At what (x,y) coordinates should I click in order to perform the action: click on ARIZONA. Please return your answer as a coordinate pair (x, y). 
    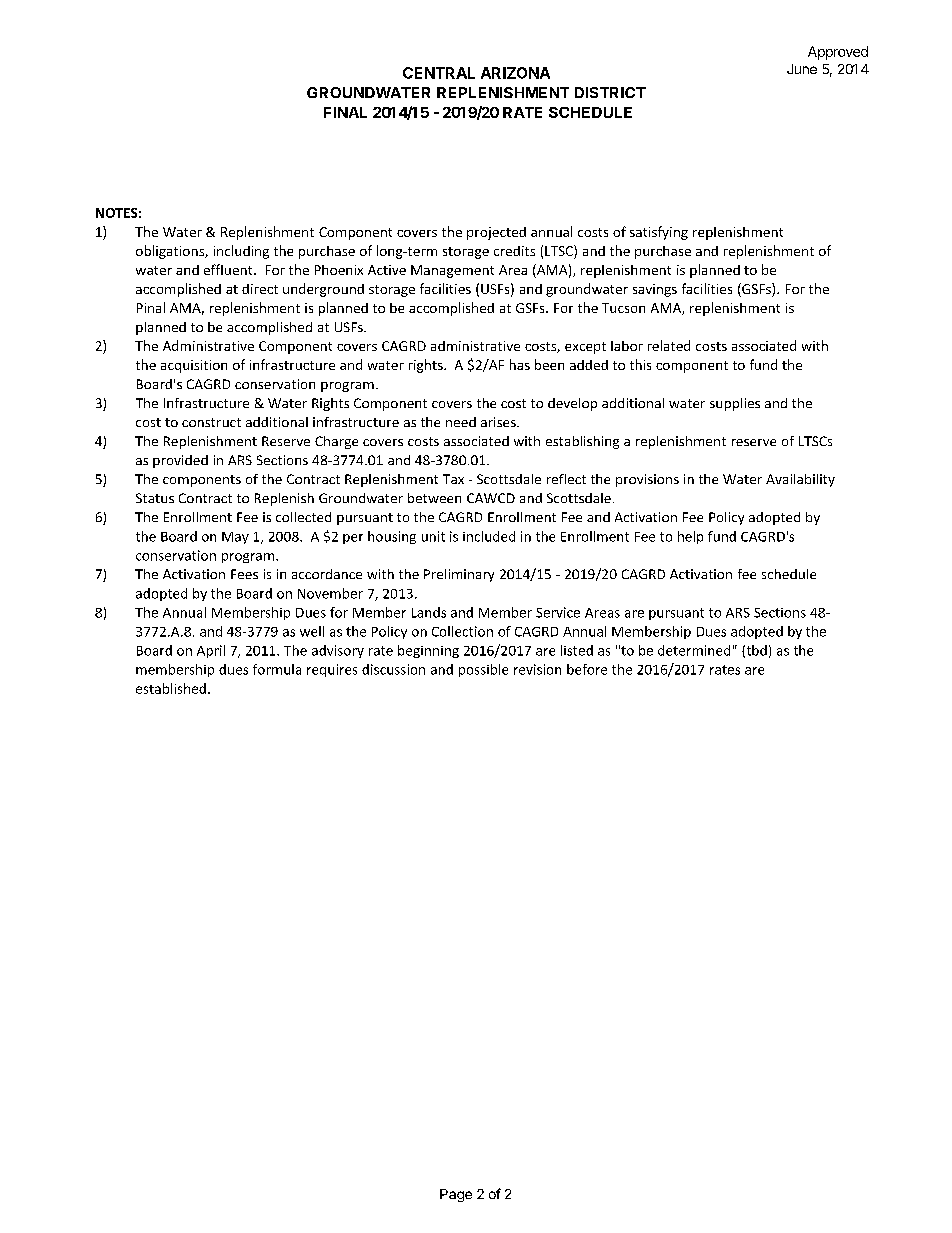
    Looking at the image, I should click on (515, 73).
